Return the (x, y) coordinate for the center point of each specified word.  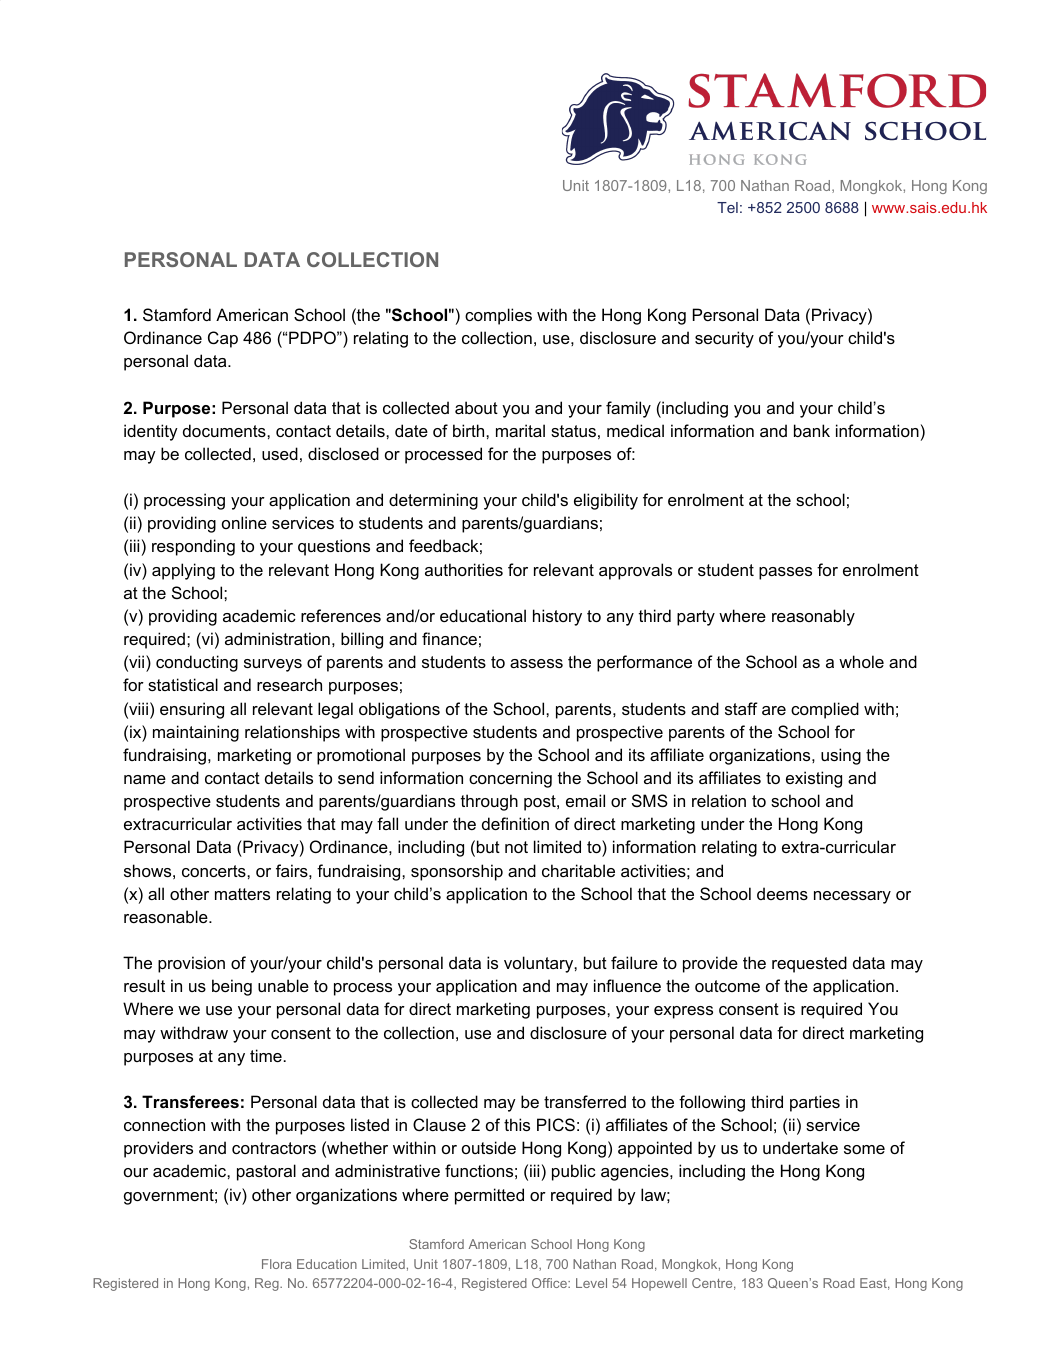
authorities (464, 569)
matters (242, 894)
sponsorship (457, 872)
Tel (727, 207)
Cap (223, 339)
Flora (277, 1264)
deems (782, 893)
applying (183, 571)
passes (785, 573)
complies (498, 316)
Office (550, 1283)
